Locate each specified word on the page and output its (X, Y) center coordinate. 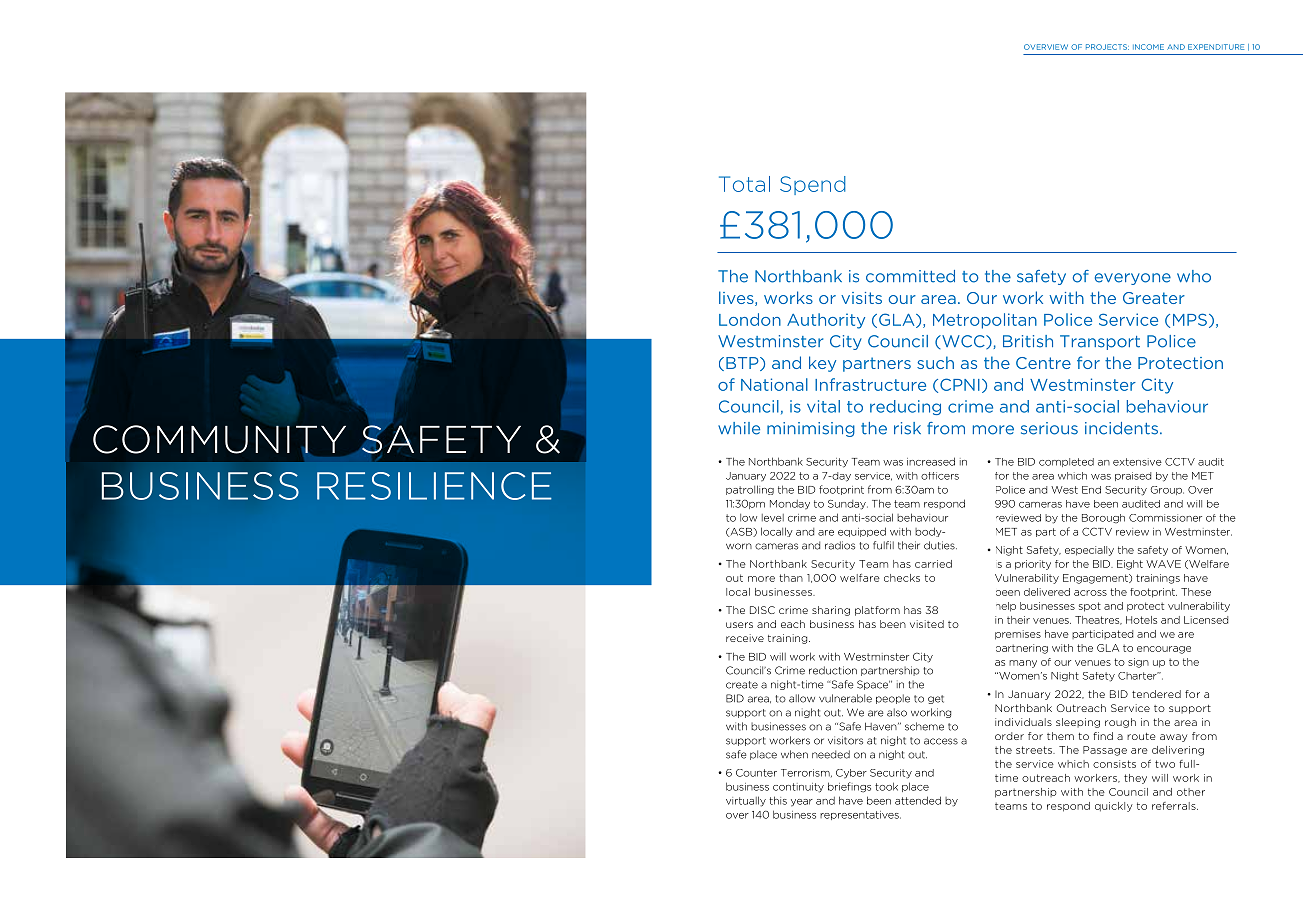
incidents (1121, 428)
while (739, 428)
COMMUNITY (219, 440)
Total (744, 184)
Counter (756, 773)
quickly (1114, 807)
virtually (746, 801)
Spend (813, 185)
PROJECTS (1107, 47)
